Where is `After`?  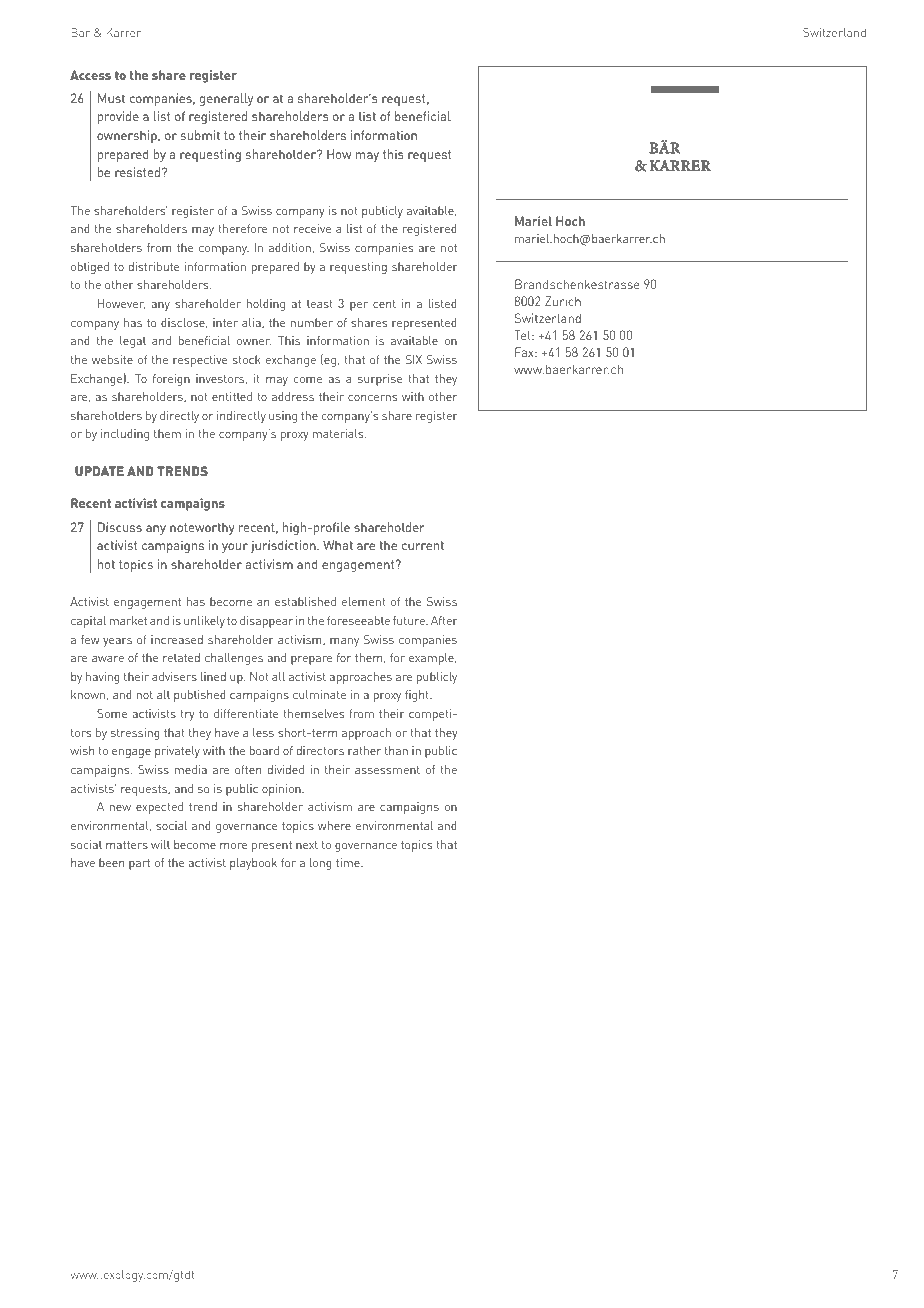 After is located at coordinates (444, 620).
